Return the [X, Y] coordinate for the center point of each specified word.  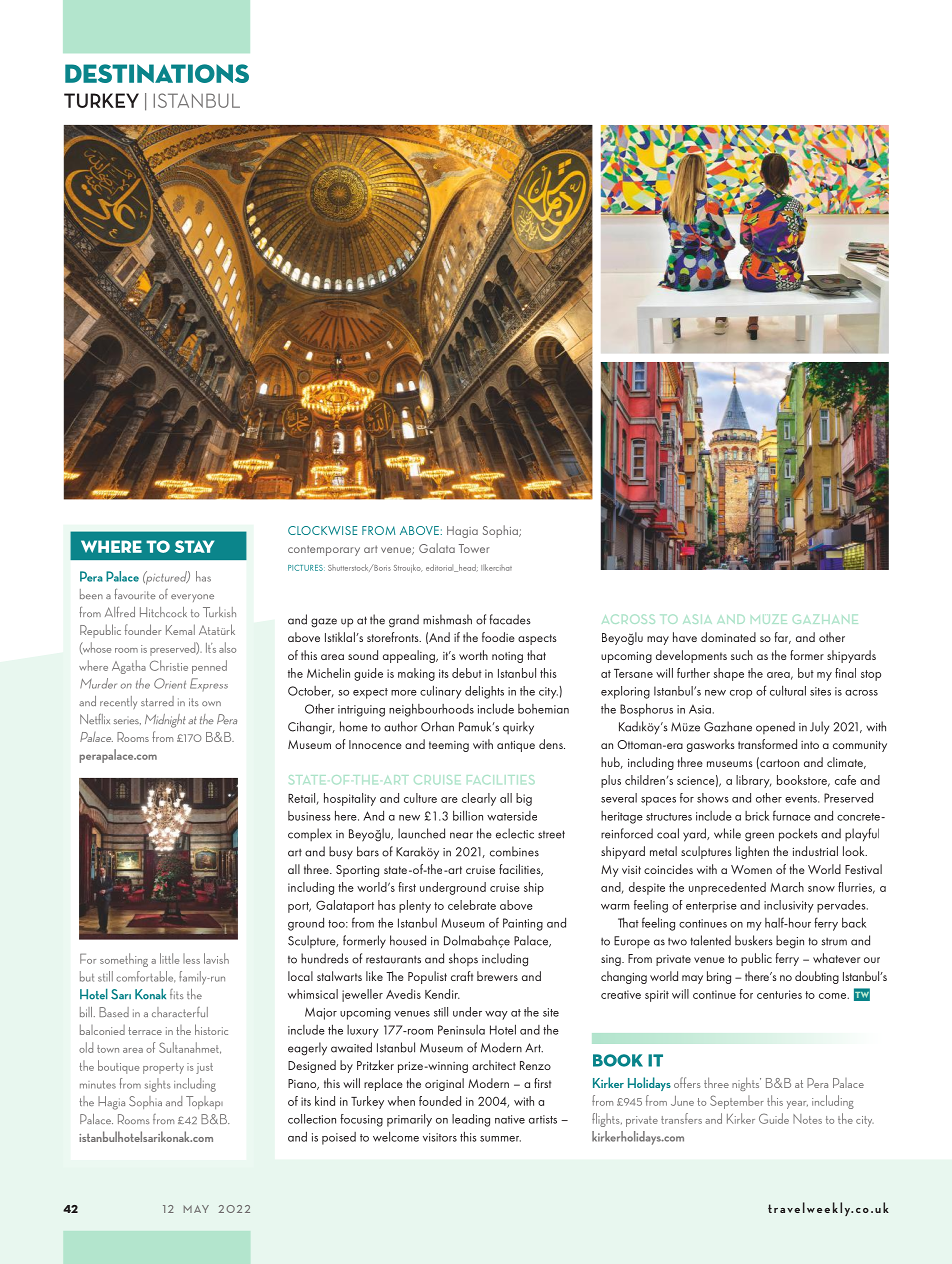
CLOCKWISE [322, 530]
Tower [474, 548]
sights [157, 1085]
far [783, 638]
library [754, 781]
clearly [479, 799]
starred [157, 701]
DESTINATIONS [157, 73]
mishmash [447, 619]
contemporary [324, 550]
